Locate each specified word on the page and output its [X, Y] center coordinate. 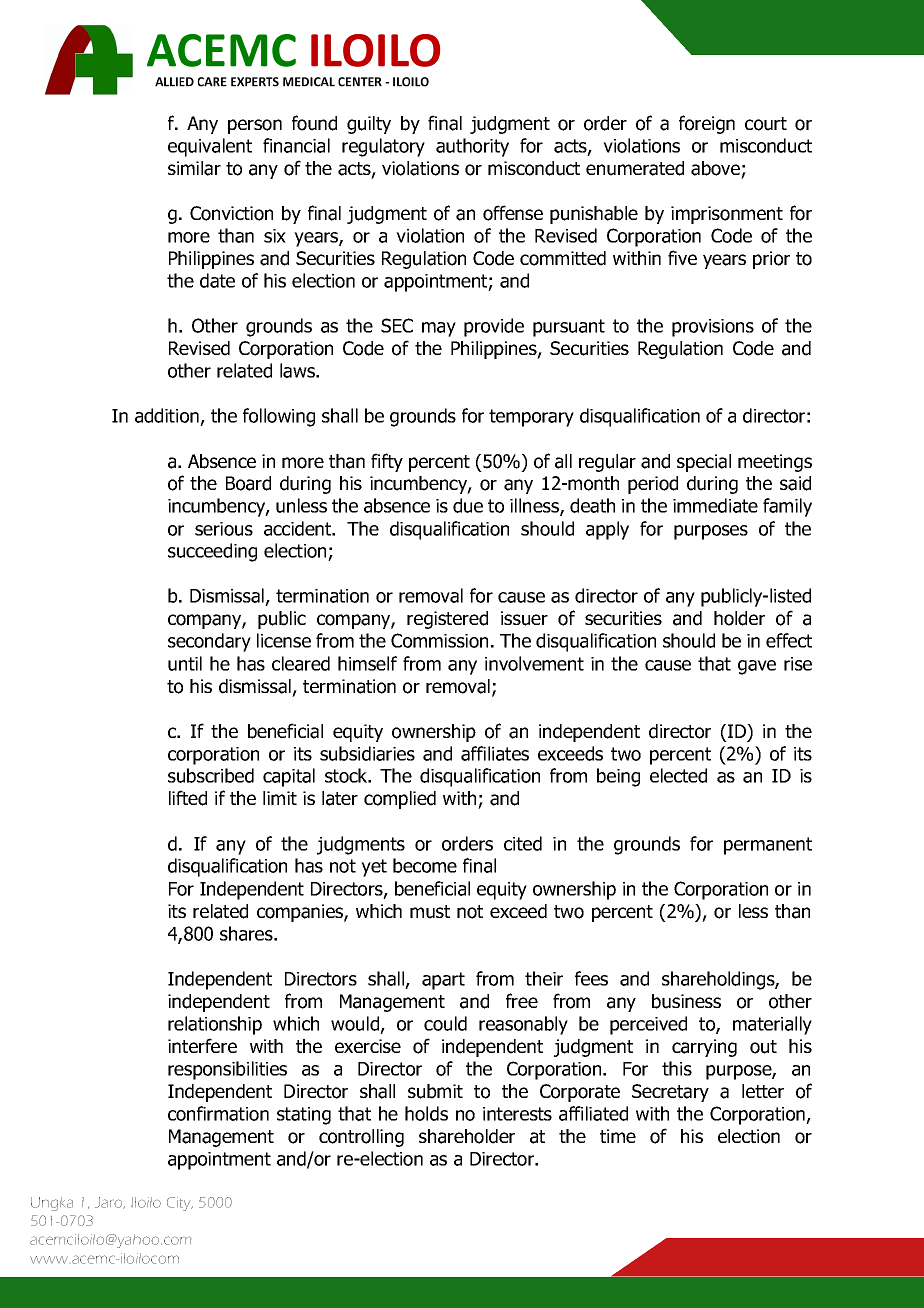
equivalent [210, 147]
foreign [707, 124]
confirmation [218, 1113]
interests [517, 1114]
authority [472, 147]
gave [757, 667]
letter [763, 1091]
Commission [439, 640]
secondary [209, 642]
